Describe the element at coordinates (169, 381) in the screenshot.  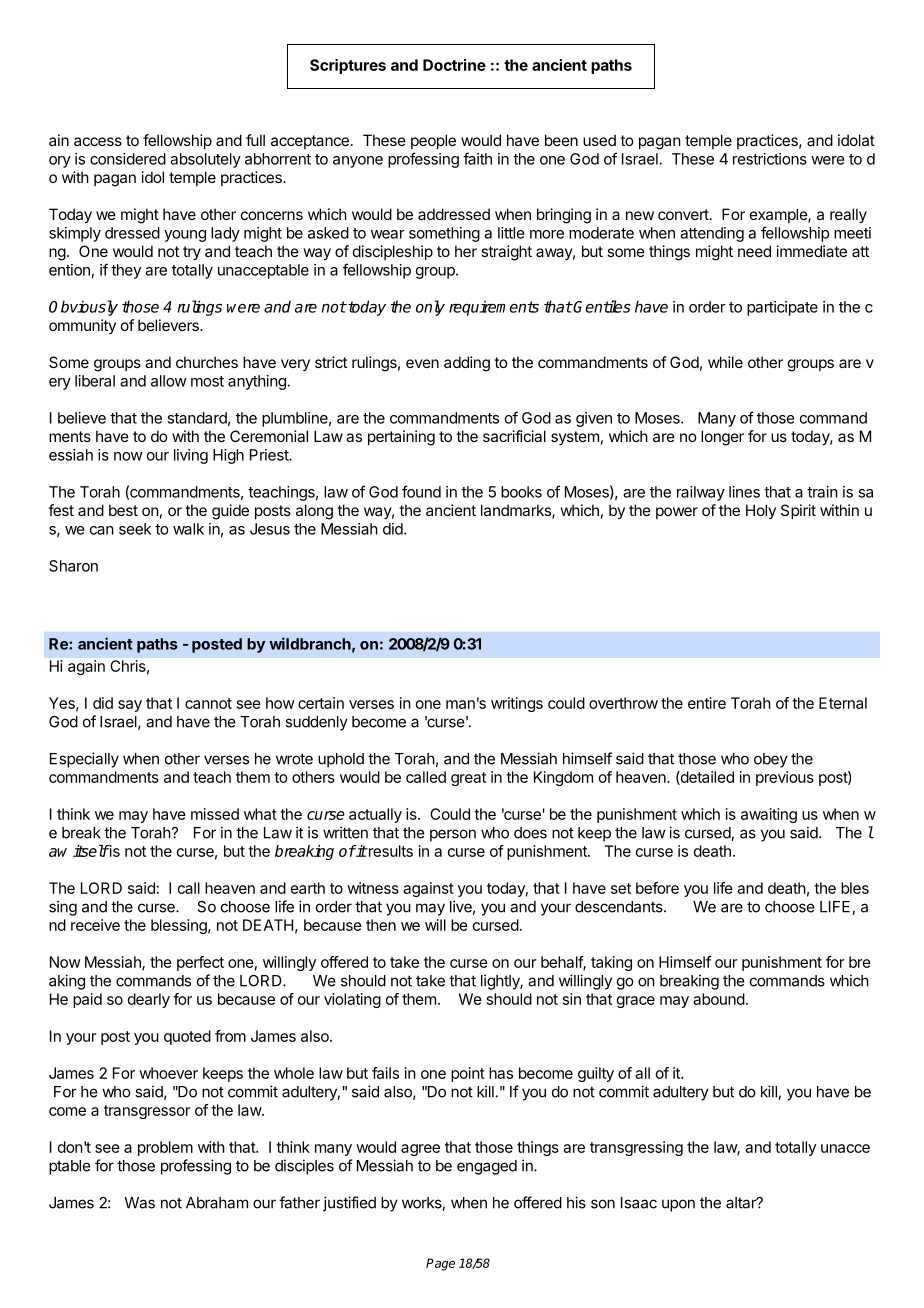
I see `allow` at that location.
